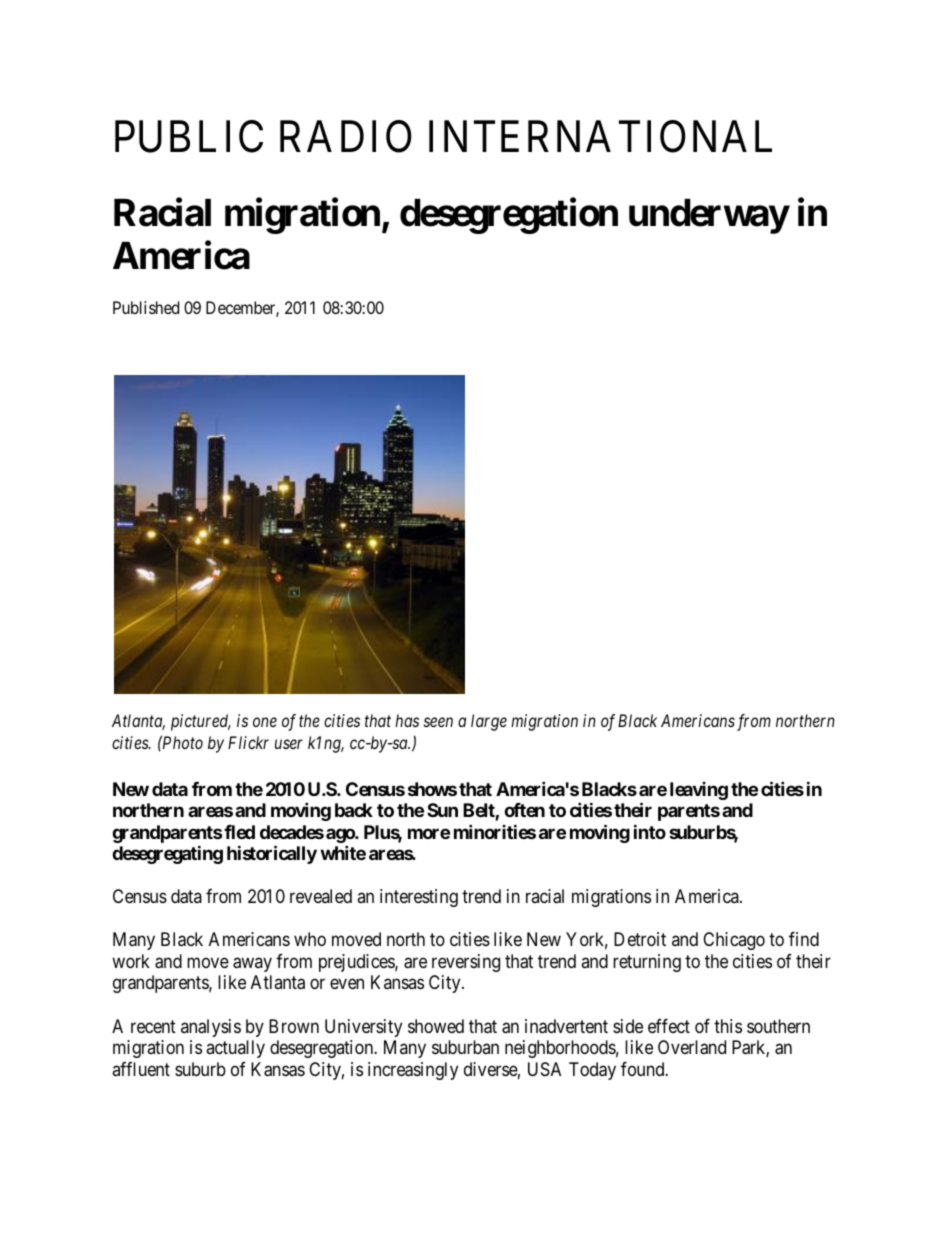 Image resolution: width=952 pixels, height=1233 pixels. What do you see at coordinates (346, 136) in the screenshot?
I see `RADIO` at bounding box center [346, 136].
